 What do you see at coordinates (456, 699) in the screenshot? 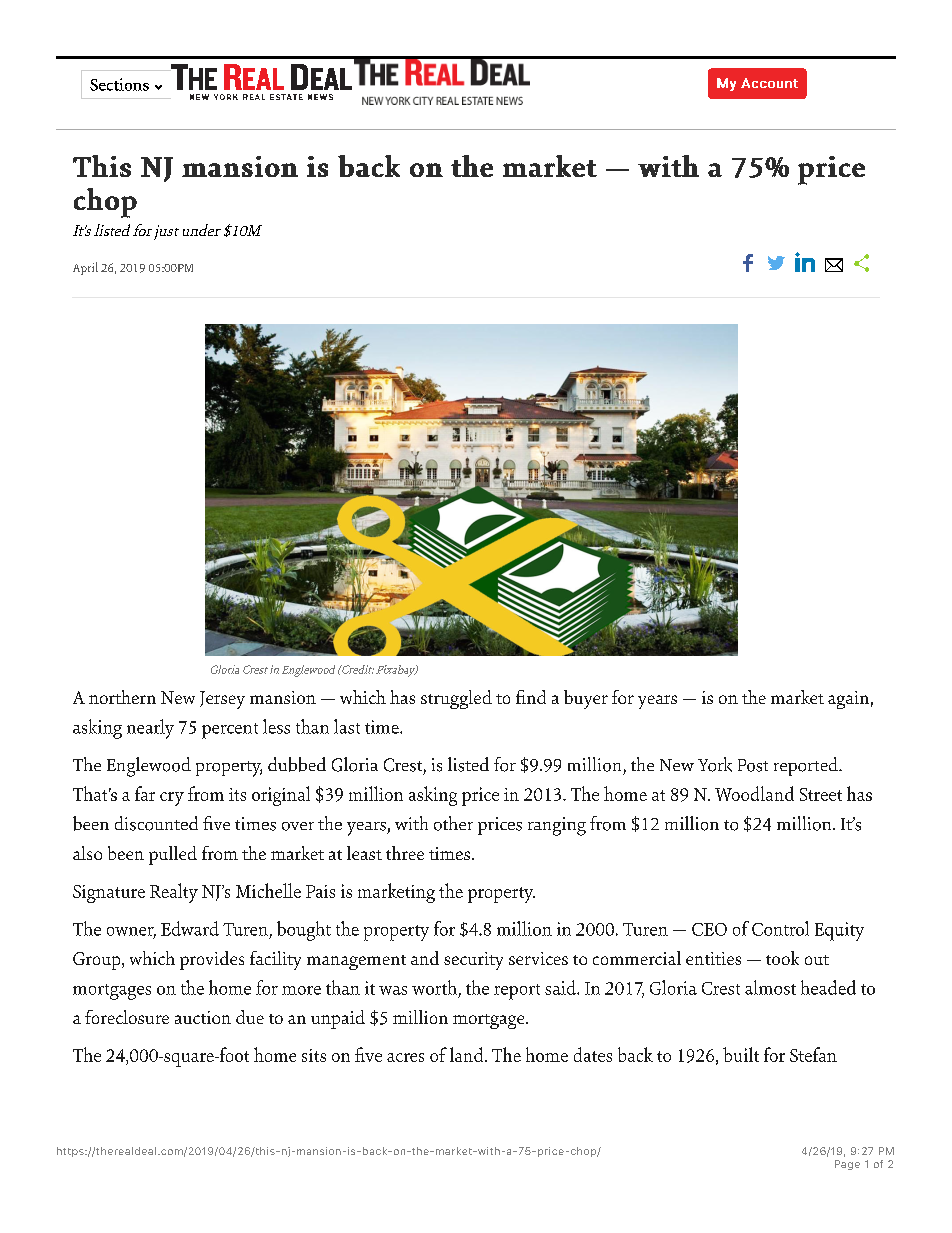
I see `struggled` at bounding box center [456, 699].
